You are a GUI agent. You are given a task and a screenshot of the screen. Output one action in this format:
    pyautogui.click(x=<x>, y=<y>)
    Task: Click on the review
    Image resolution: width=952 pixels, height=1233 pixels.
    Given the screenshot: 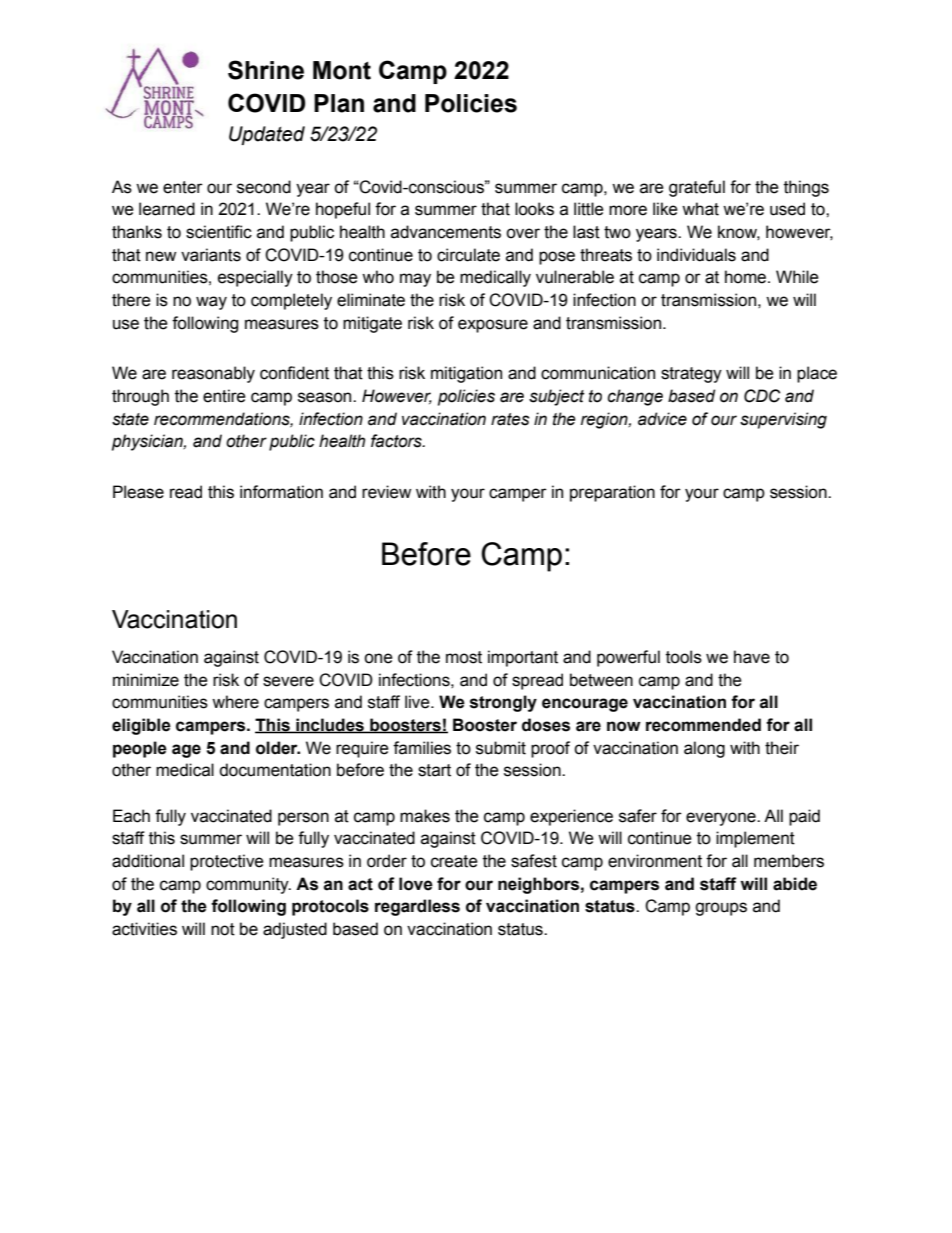 What is the action you would take?
    pyautogui.click(x=386, y=492)
